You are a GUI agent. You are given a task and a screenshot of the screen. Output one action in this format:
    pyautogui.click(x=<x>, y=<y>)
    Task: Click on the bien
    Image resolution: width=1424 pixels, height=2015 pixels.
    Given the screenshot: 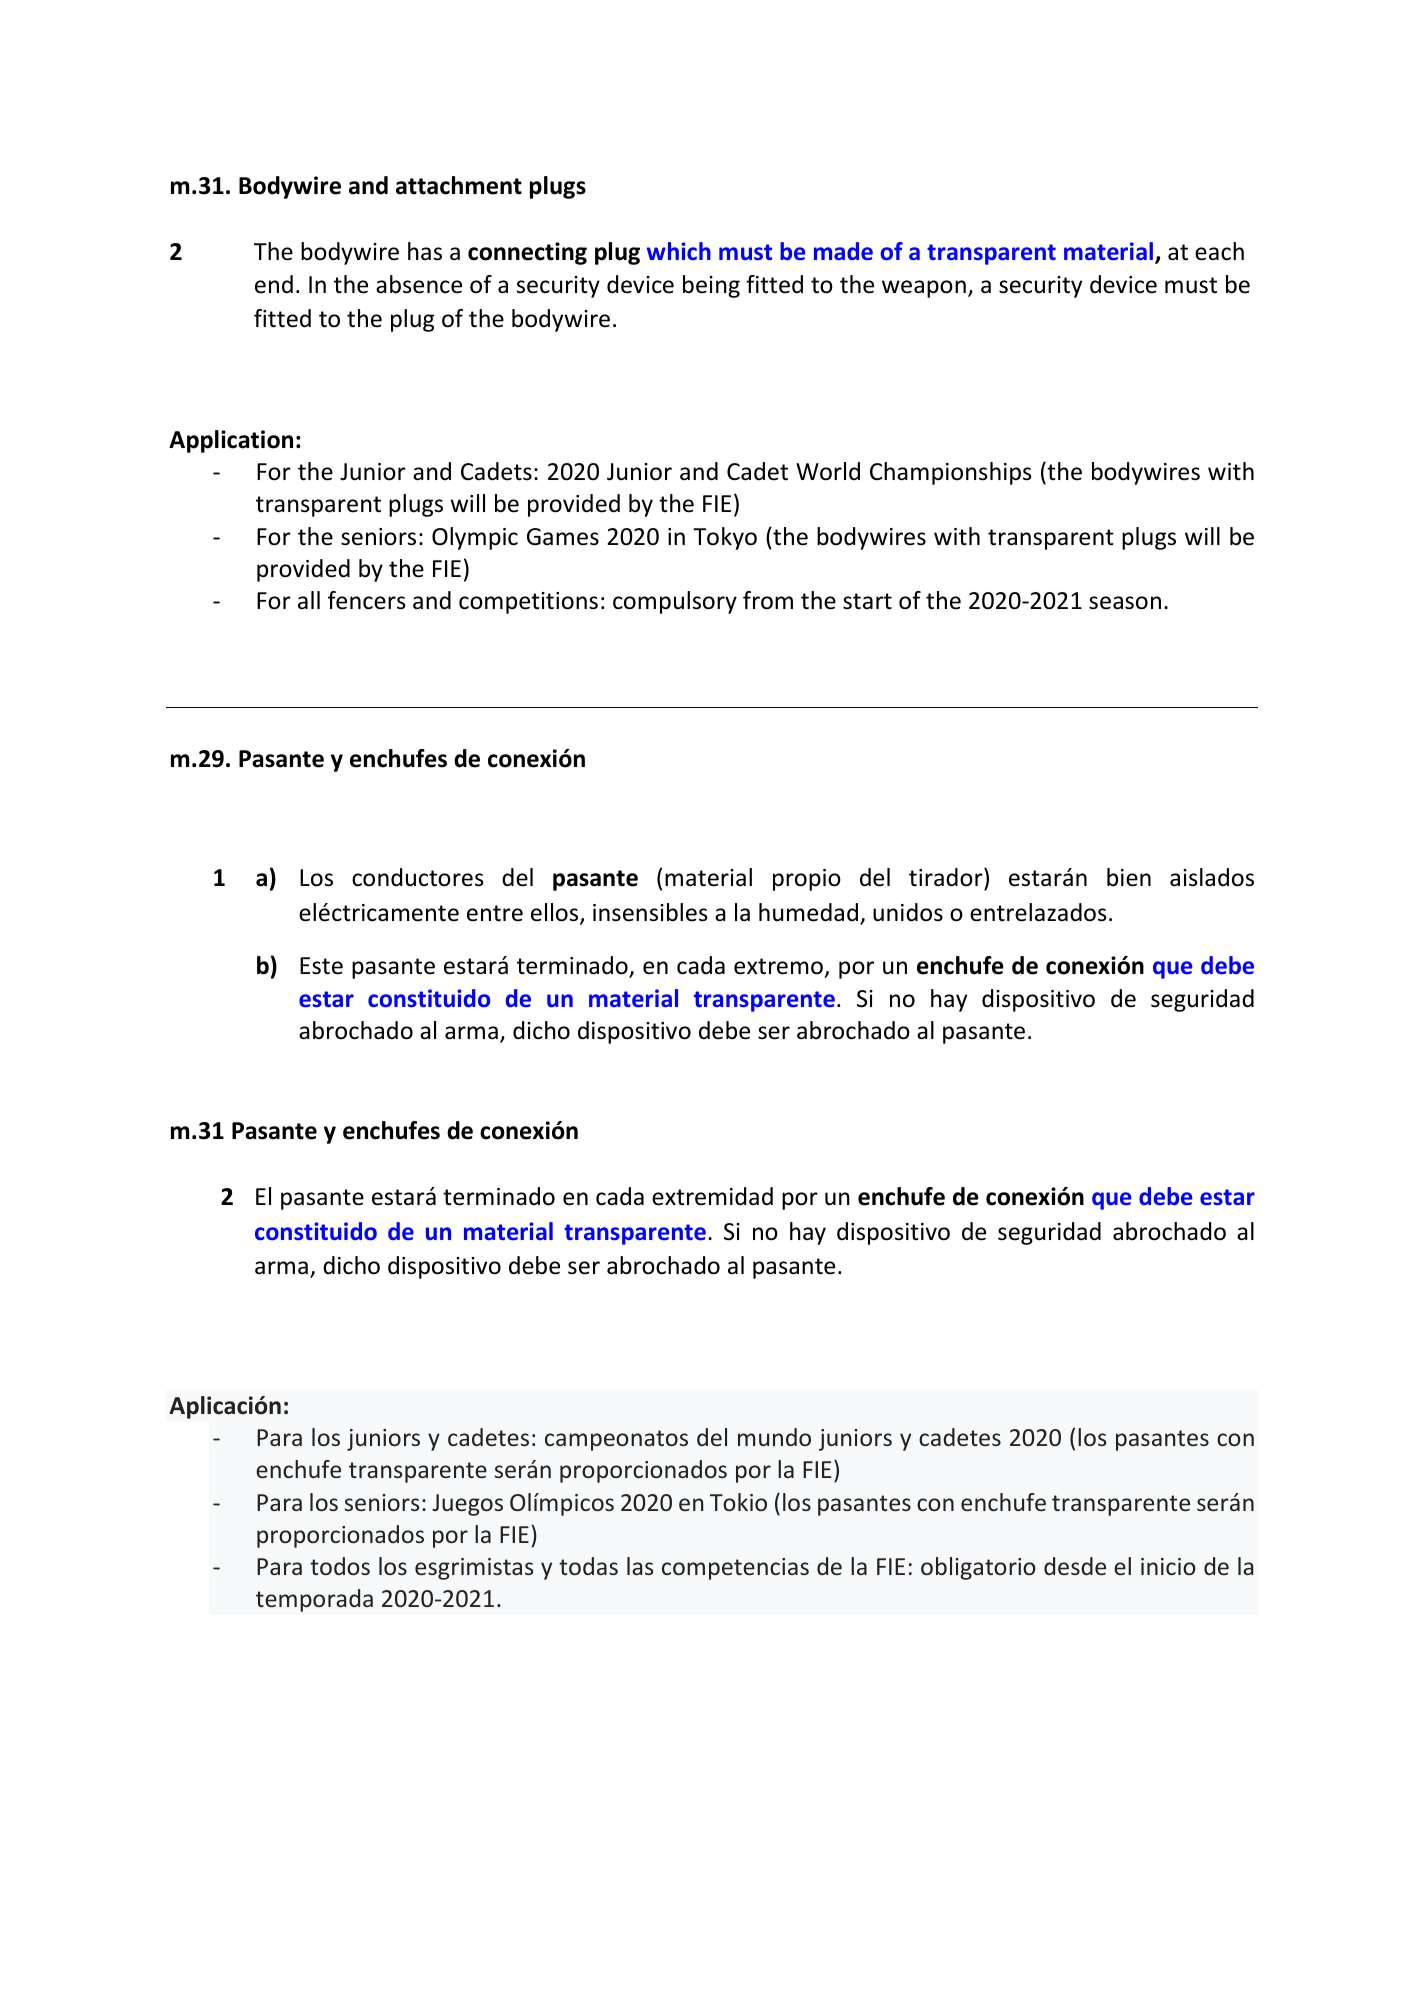 What is the action you would take?
    pyautogui.click(x=1129, y=877)
